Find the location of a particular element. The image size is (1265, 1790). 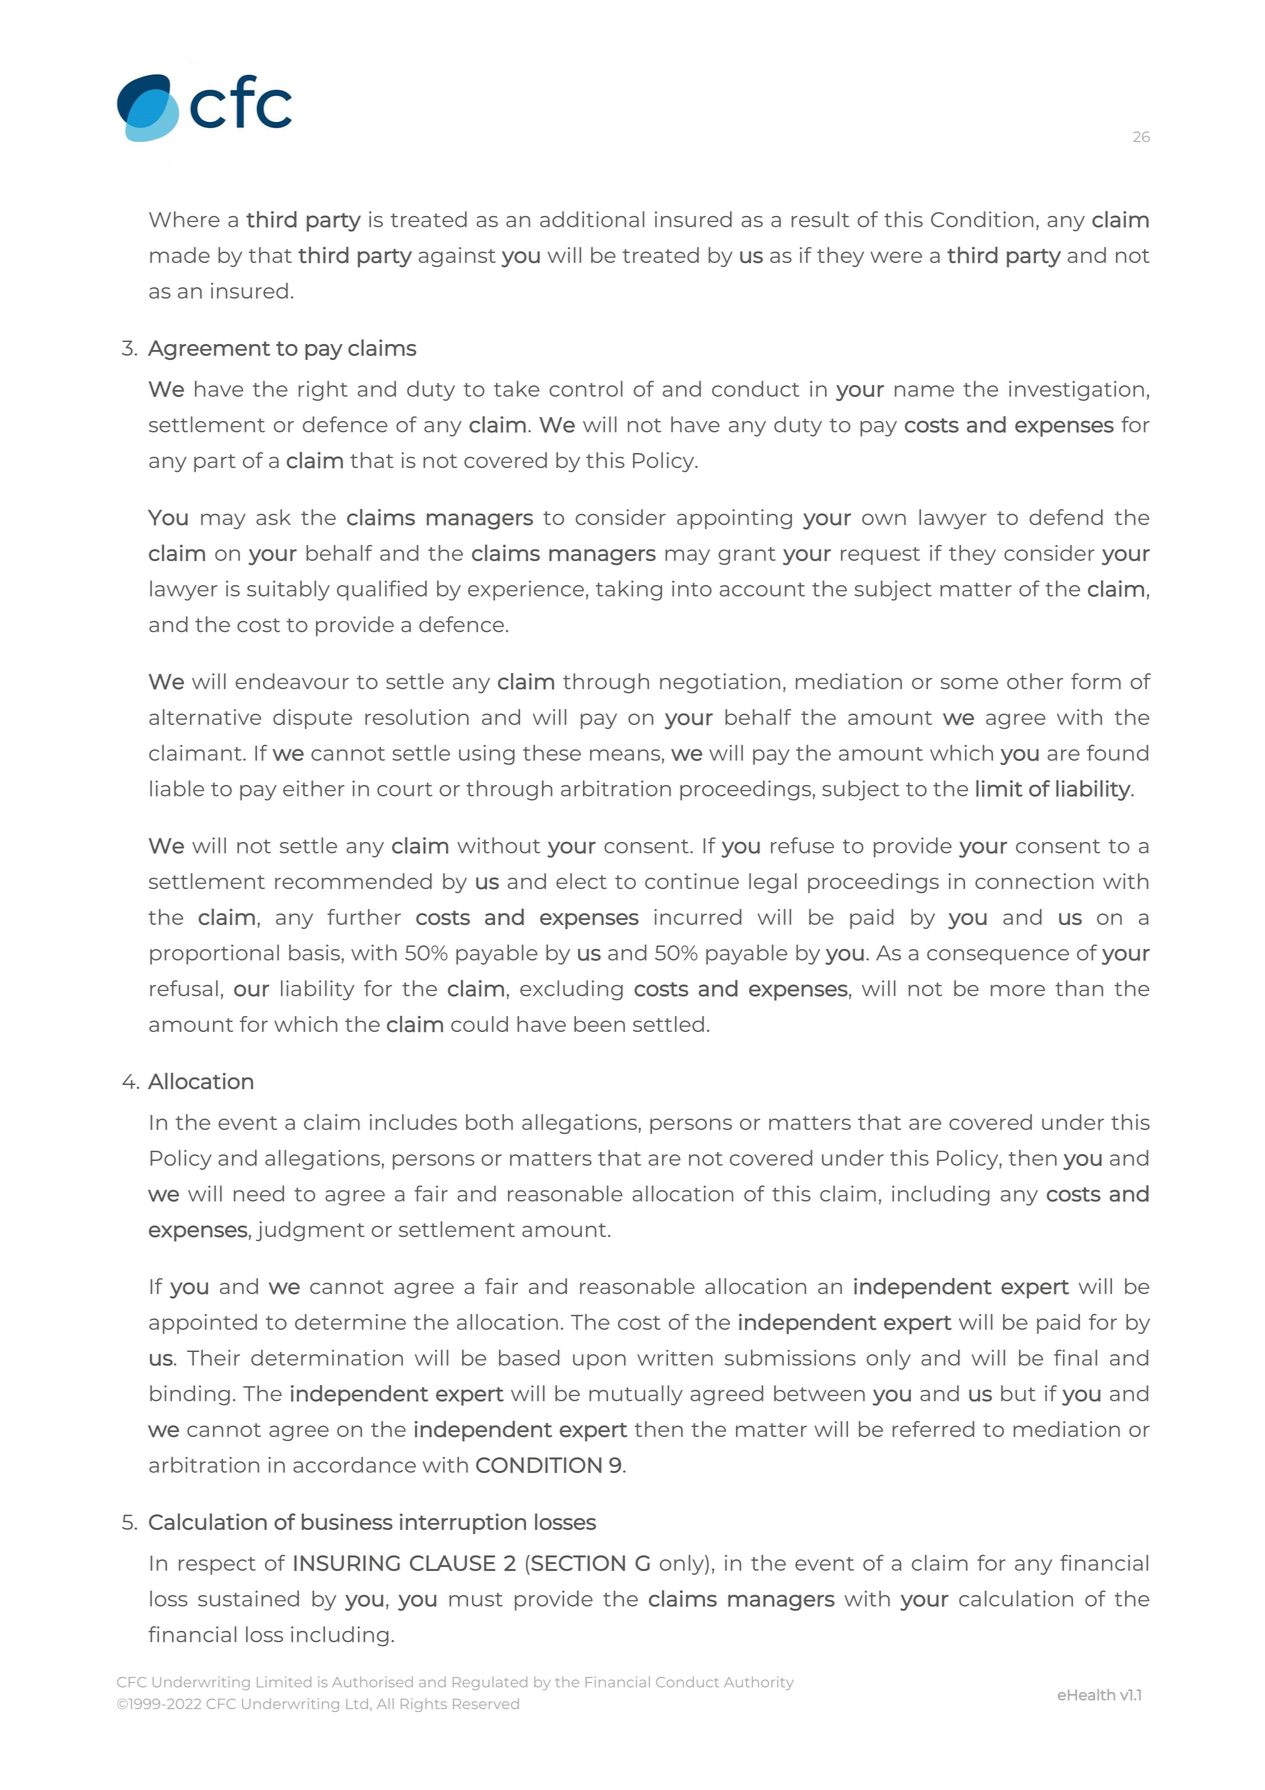

additional is located at coordinates (592, 219).
